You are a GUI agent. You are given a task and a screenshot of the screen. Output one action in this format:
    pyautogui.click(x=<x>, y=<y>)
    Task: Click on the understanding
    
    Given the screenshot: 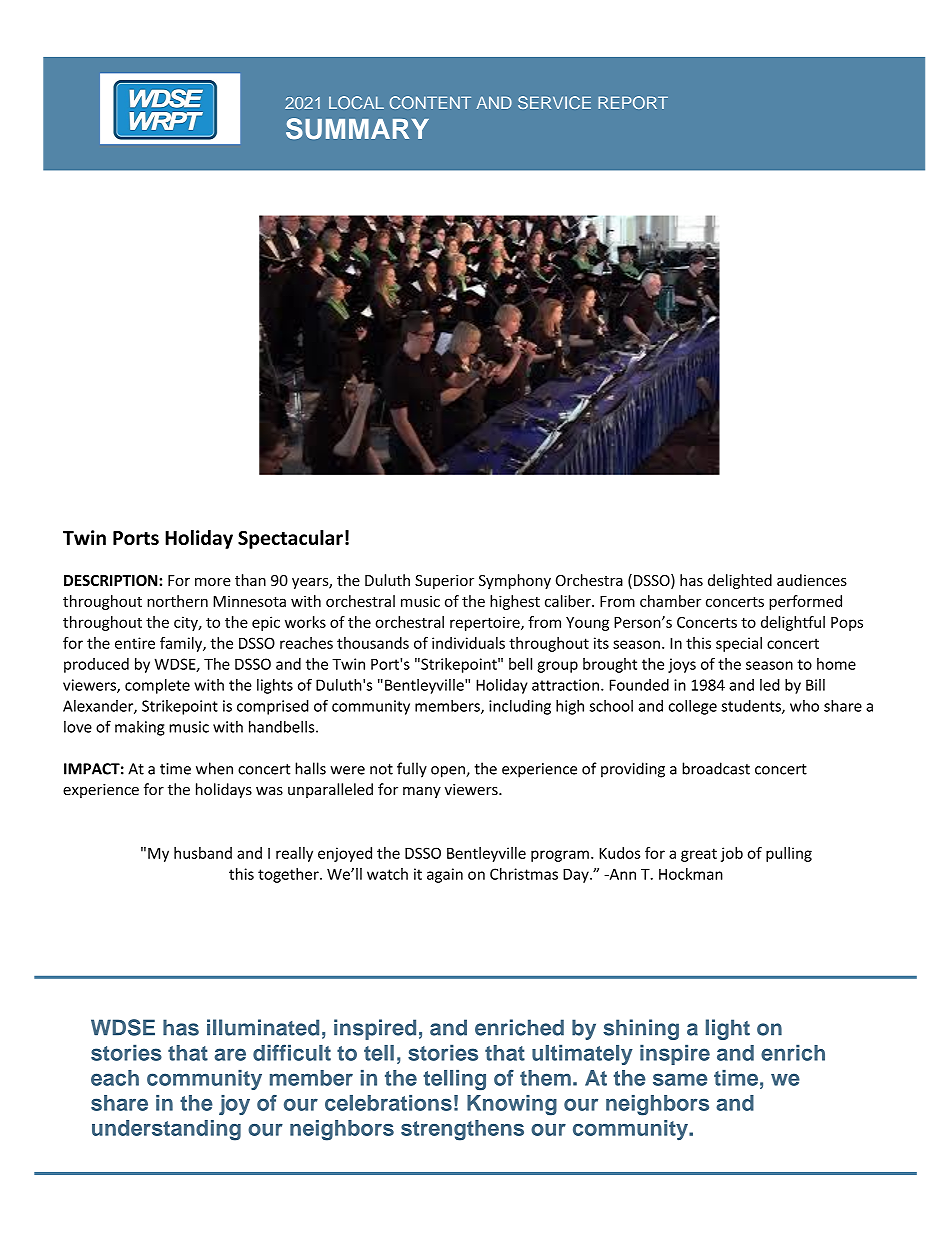 What is the action you would take?
    pyautogui.click(x=166, y=1130)
